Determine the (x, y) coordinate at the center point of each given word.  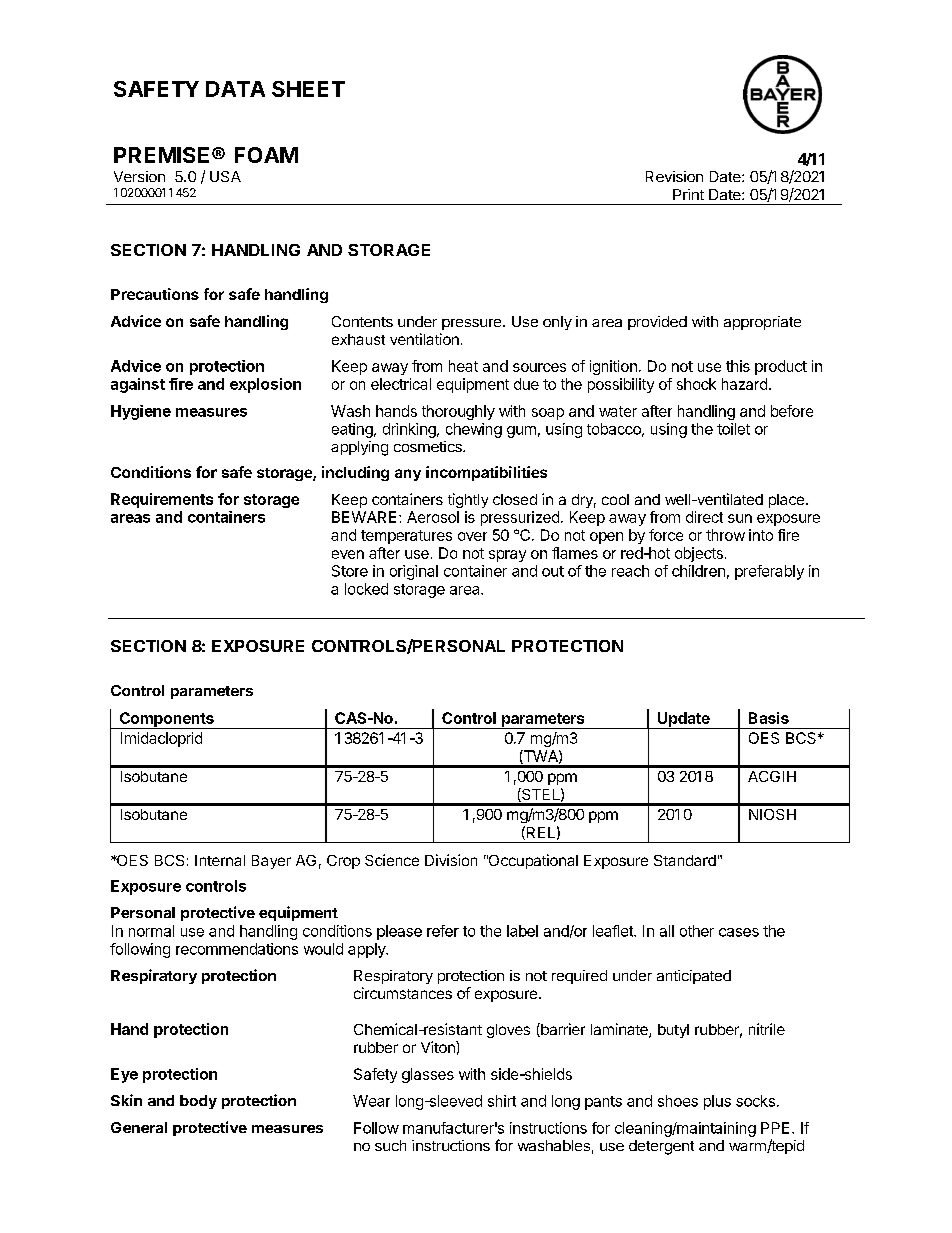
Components (166, 720)
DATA (235, 89)
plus (717, 1102)
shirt (502, 1101)
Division (451, 860)
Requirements (162, 500)
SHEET (308, 89)
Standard (685, 860)
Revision (674, 176)
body (198, 1102)
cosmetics (429, 446)
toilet (733, 429)
